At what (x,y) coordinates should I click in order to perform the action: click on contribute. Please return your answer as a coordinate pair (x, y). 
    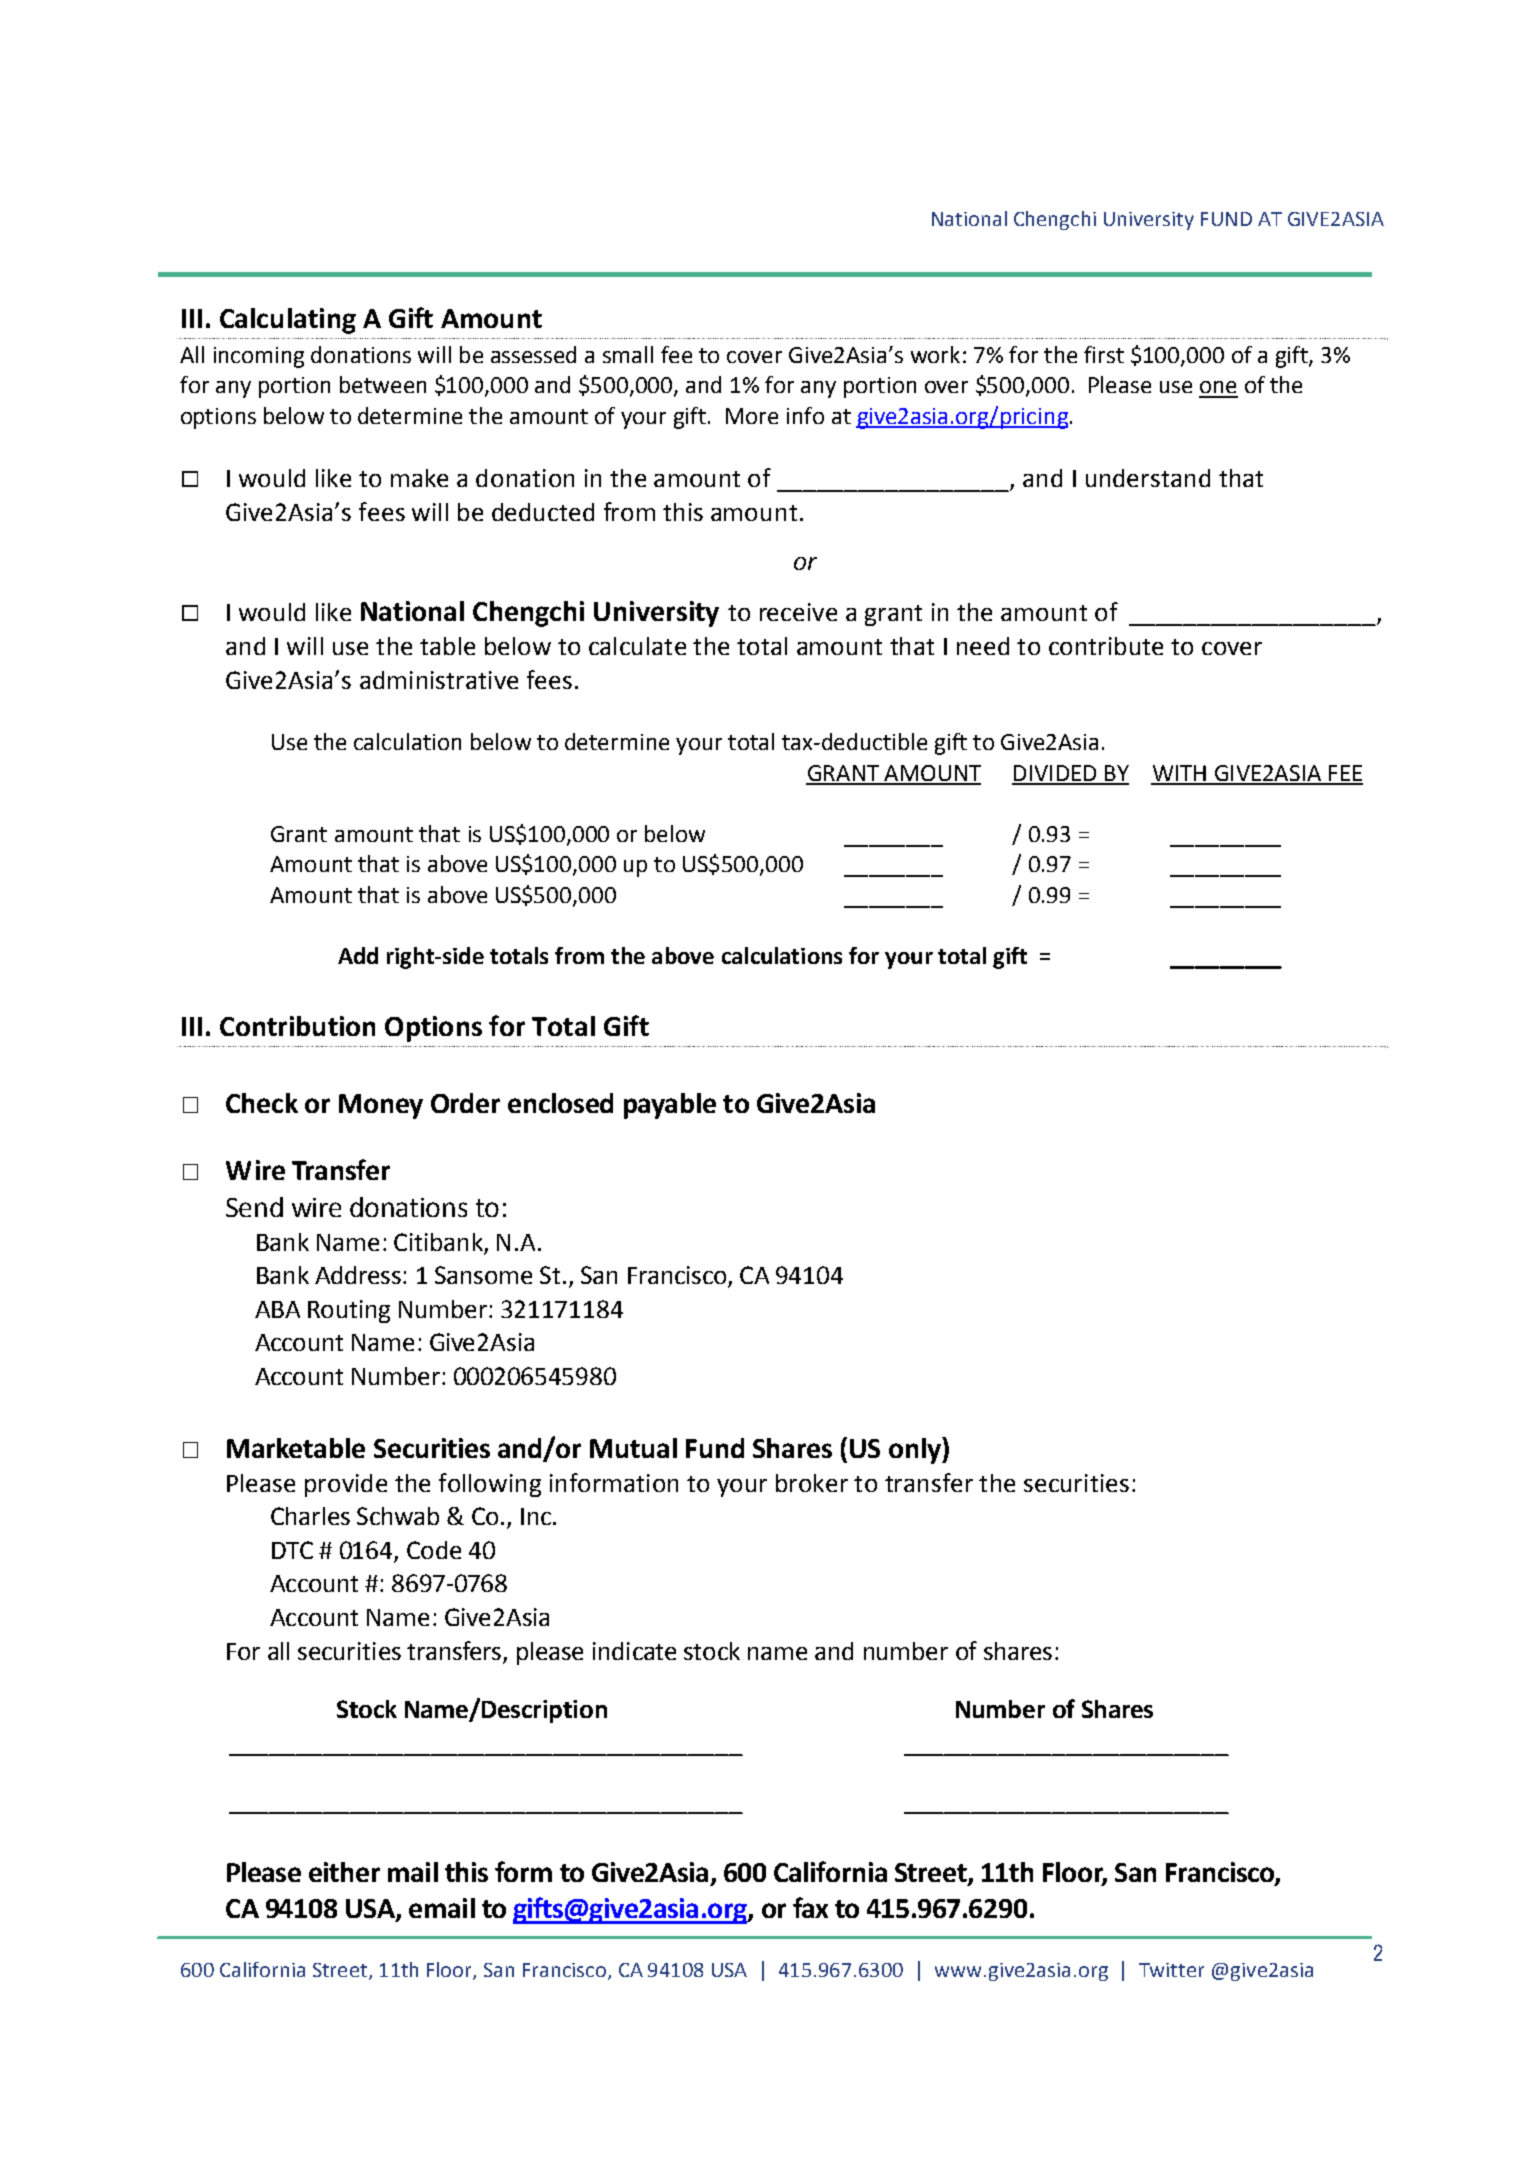
    Looking at the image, I should click on (1106, 646).
